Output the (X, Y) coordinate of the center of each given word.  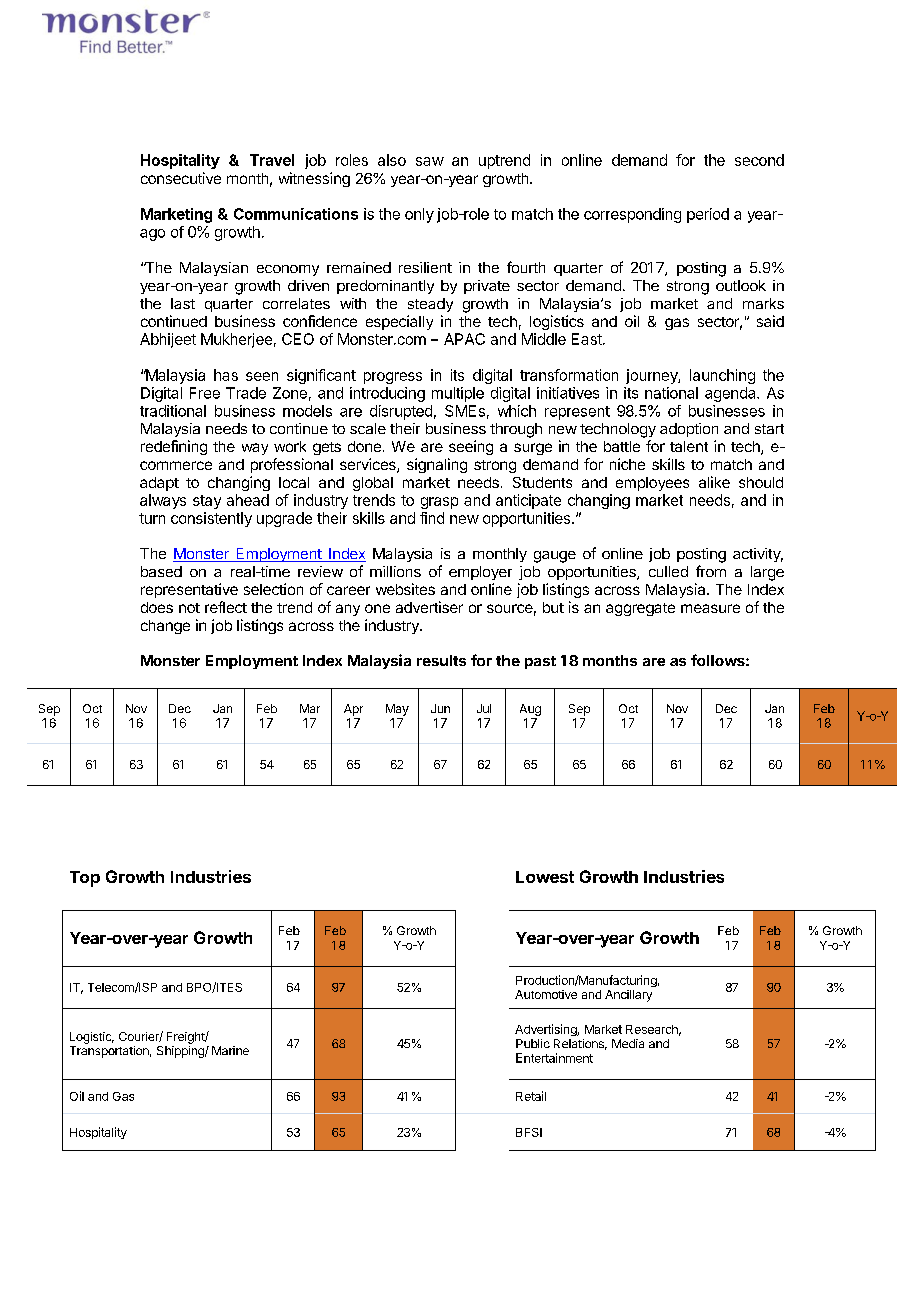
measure (710, 608)
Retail (531, 1096)
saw (430, 161)
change (165, 627)
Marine (230, 1050)
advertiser (429, 607)
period (708, 215)
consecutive (181, 178)
